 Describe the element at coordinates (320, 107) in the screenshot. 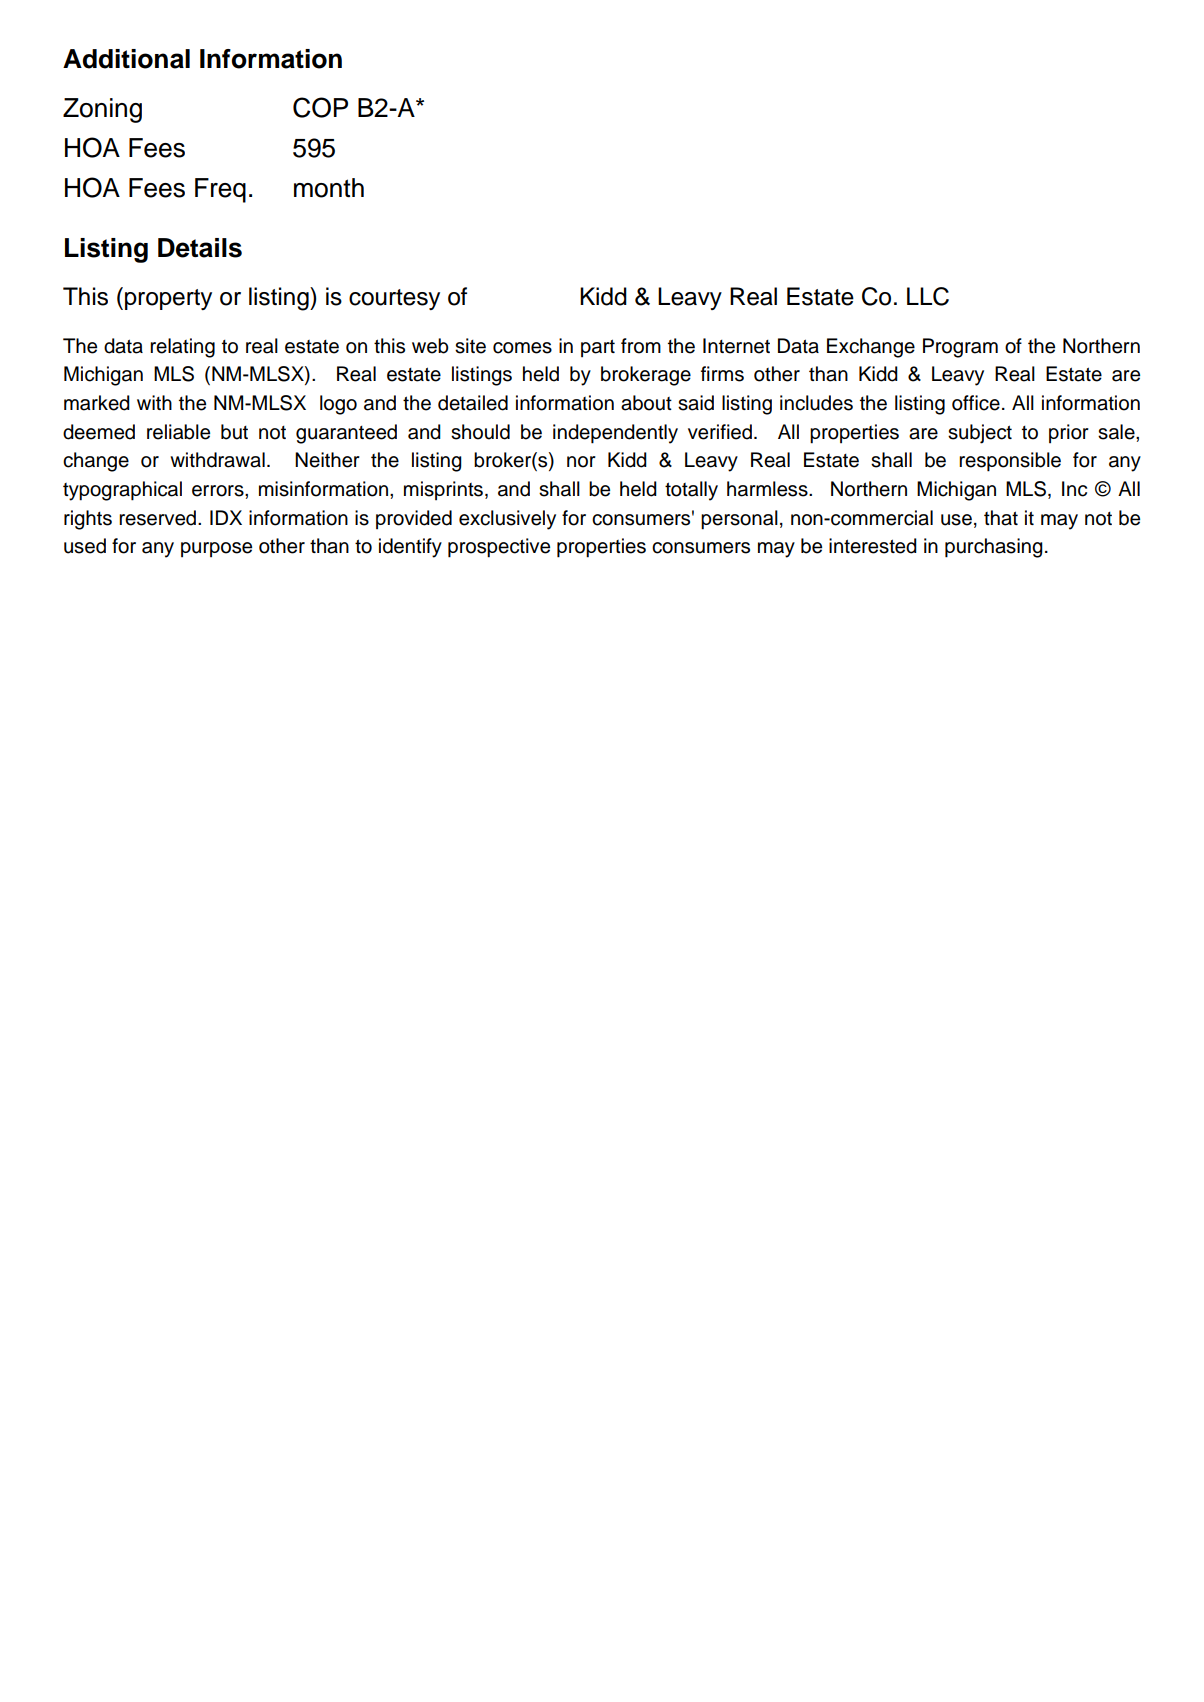

I see `COP` at that location.
